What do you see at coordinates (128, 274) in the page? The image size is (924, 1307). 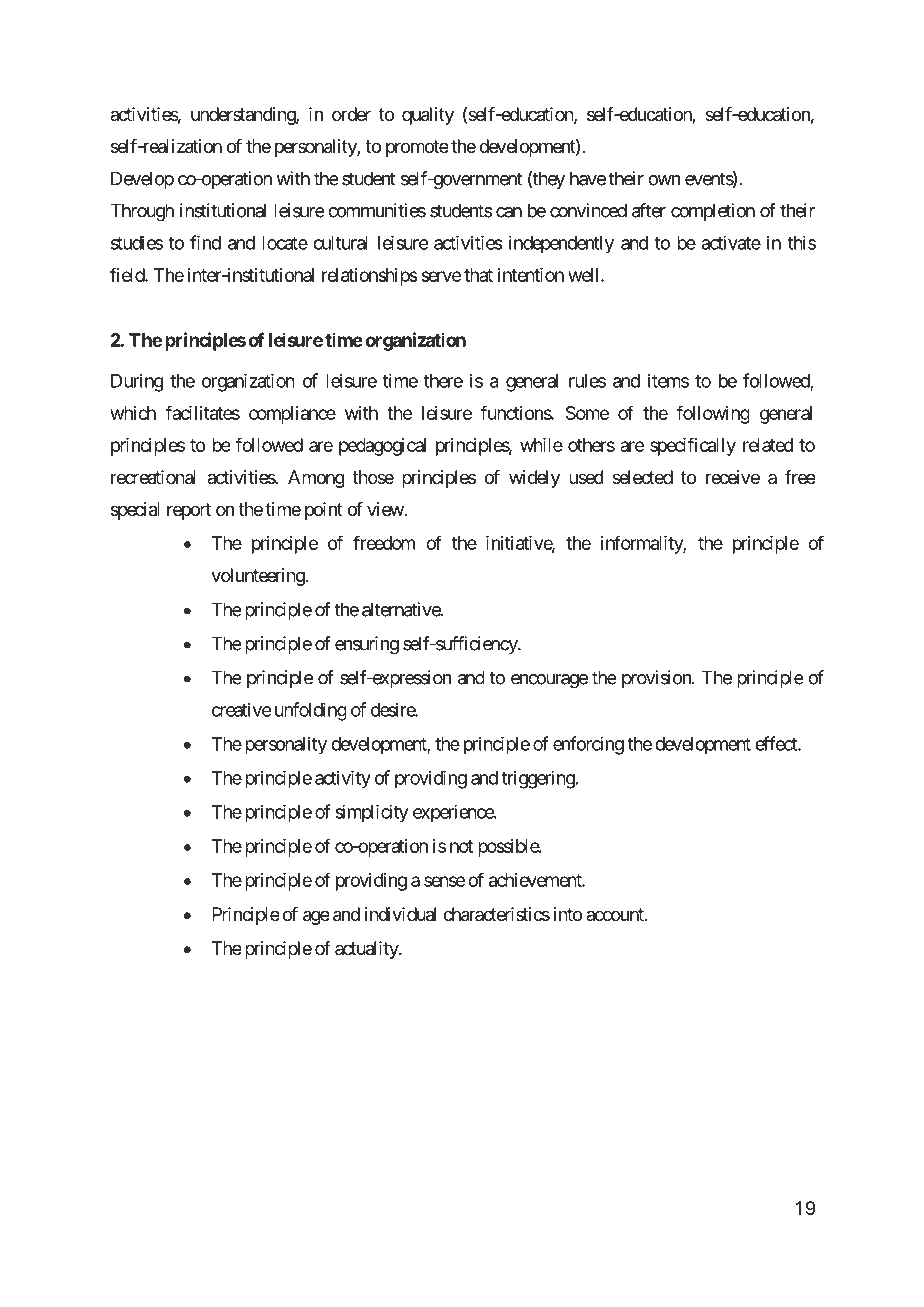 I see `field` at bounding box center [128, 274].
